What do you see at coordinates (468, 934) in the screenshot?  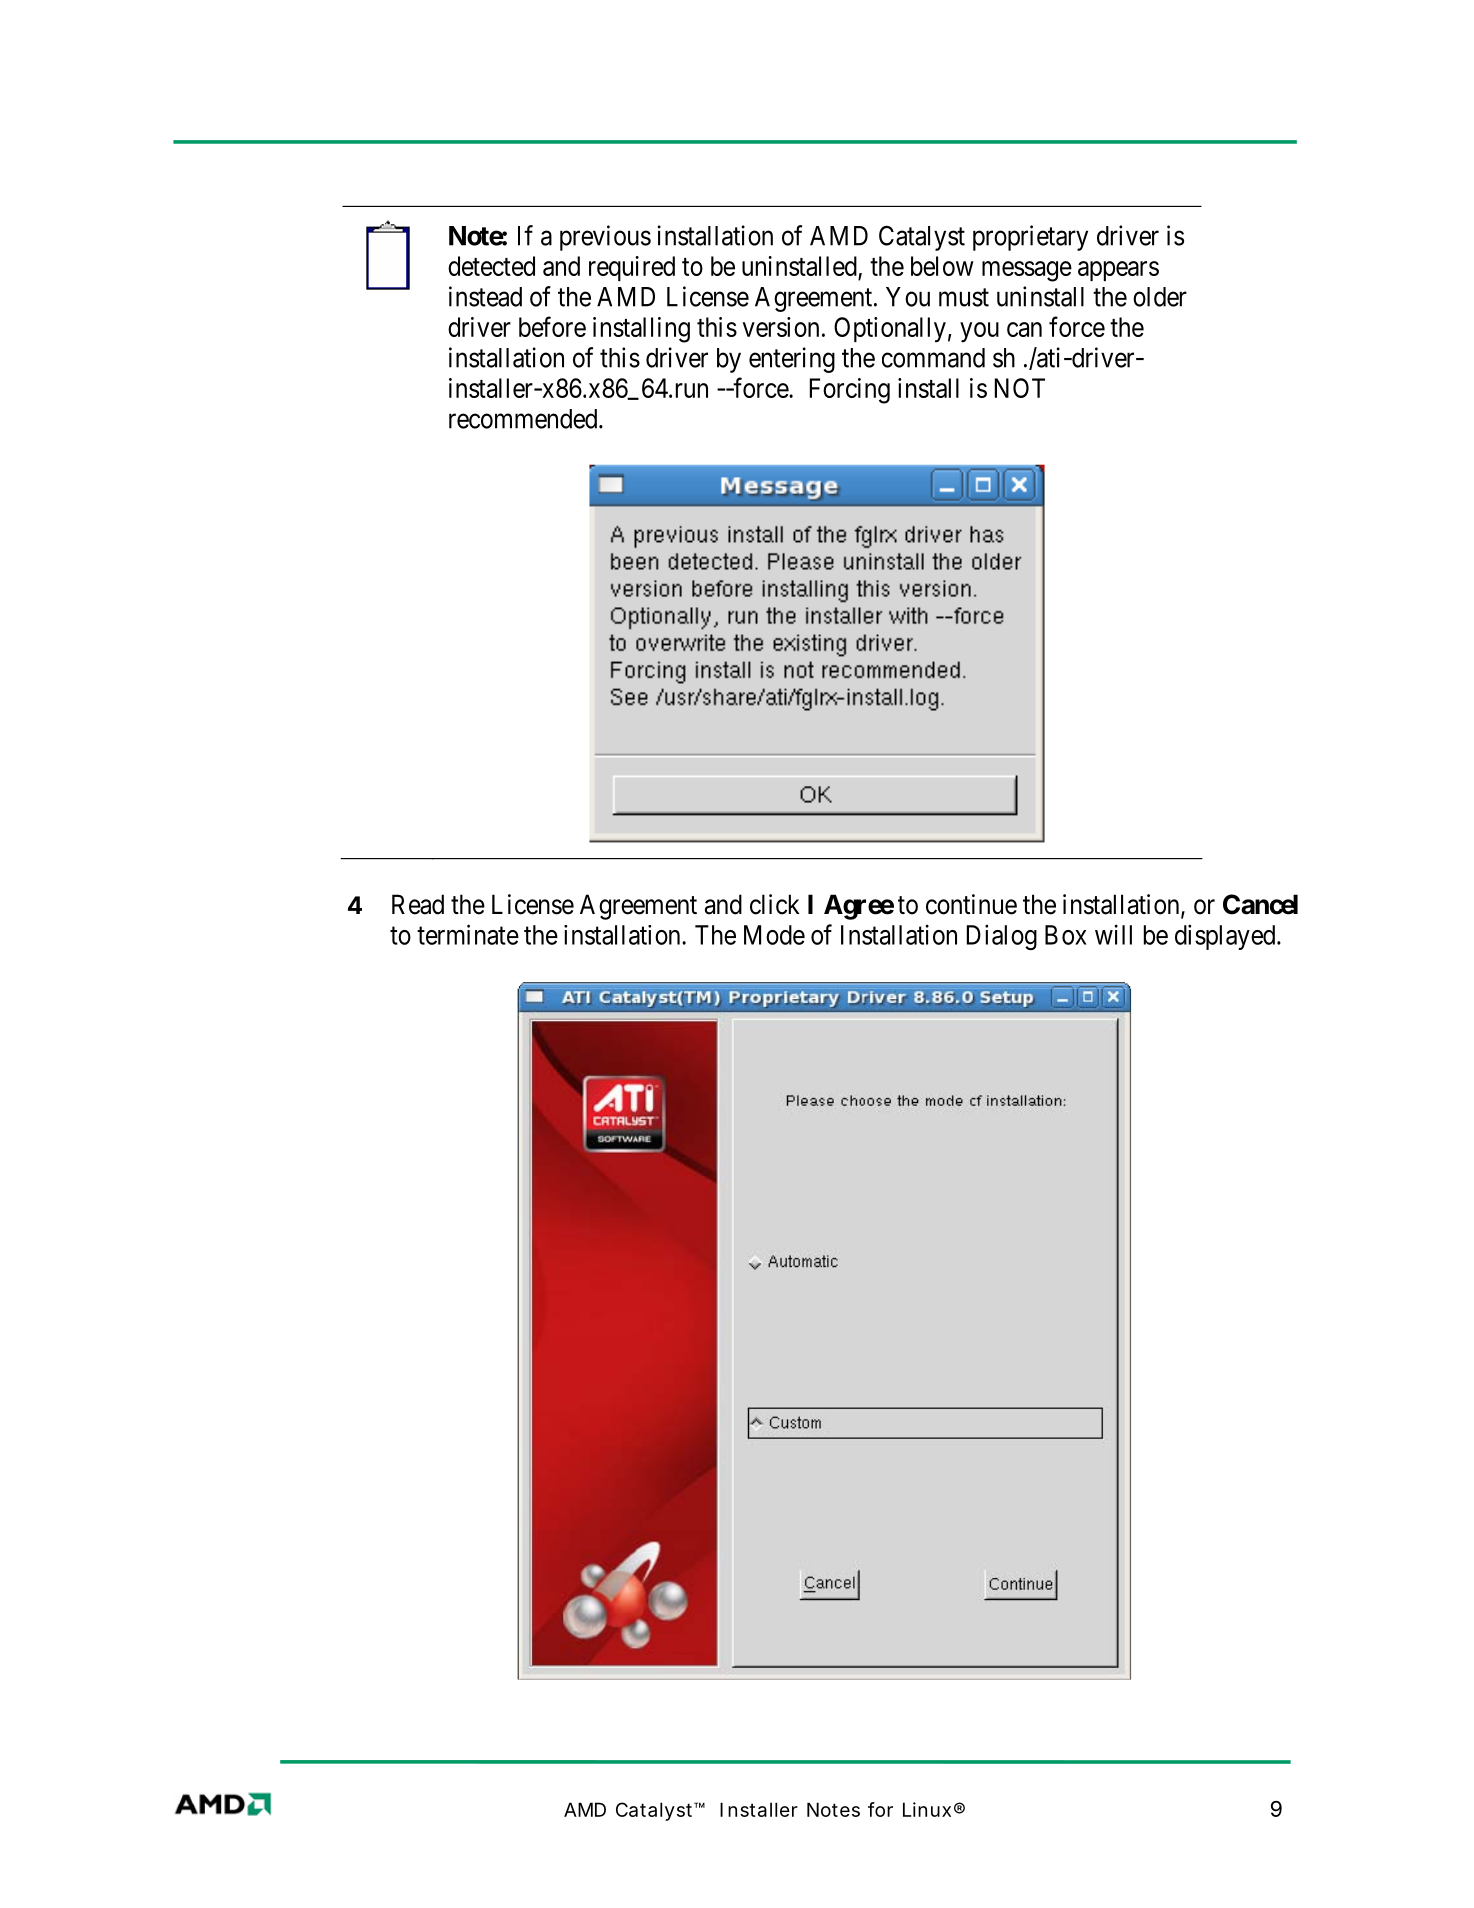 I see `terminate` at bounding box center [468, 934].
